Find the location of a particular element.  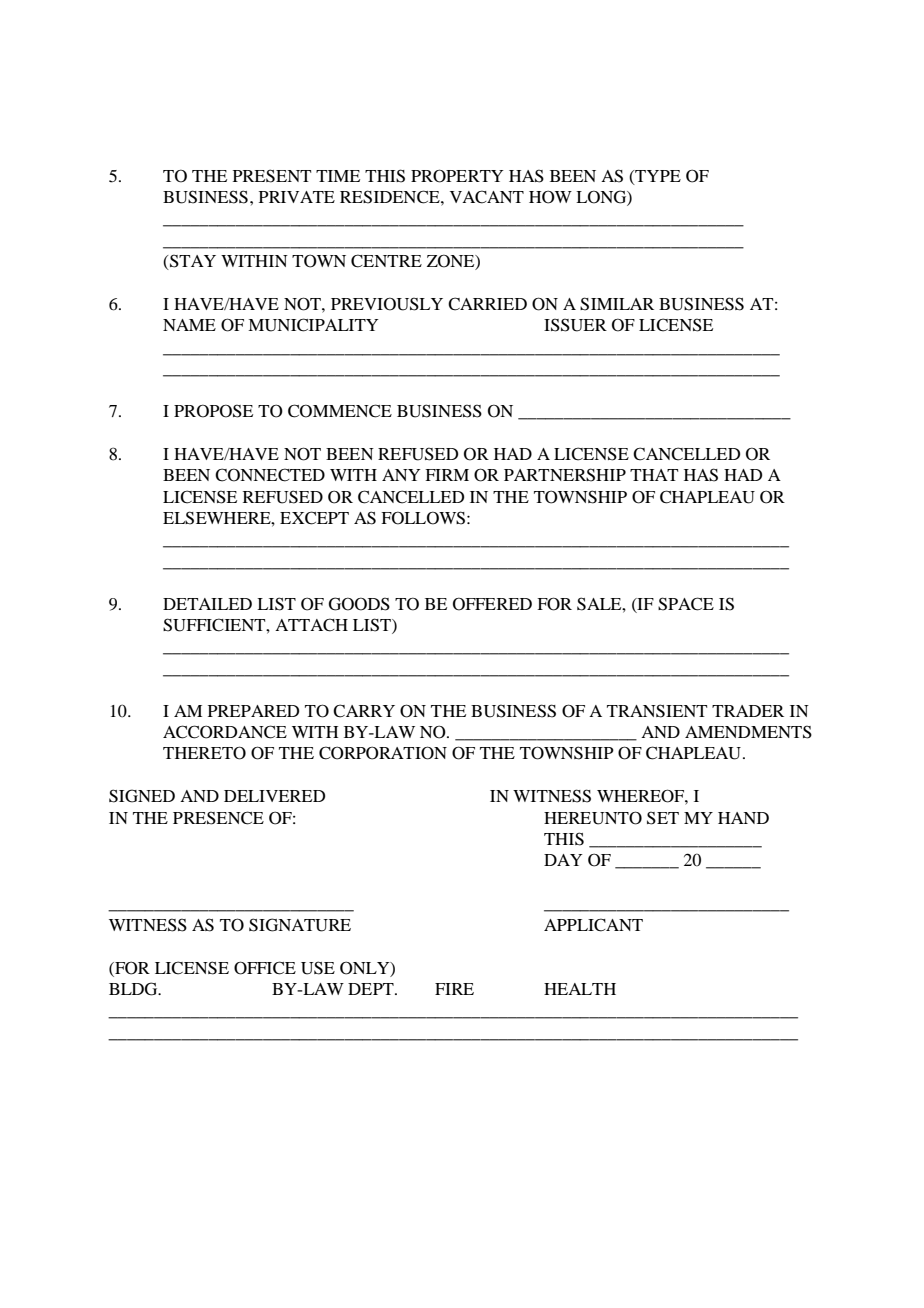

SET is located at coordinates (663, 818).
